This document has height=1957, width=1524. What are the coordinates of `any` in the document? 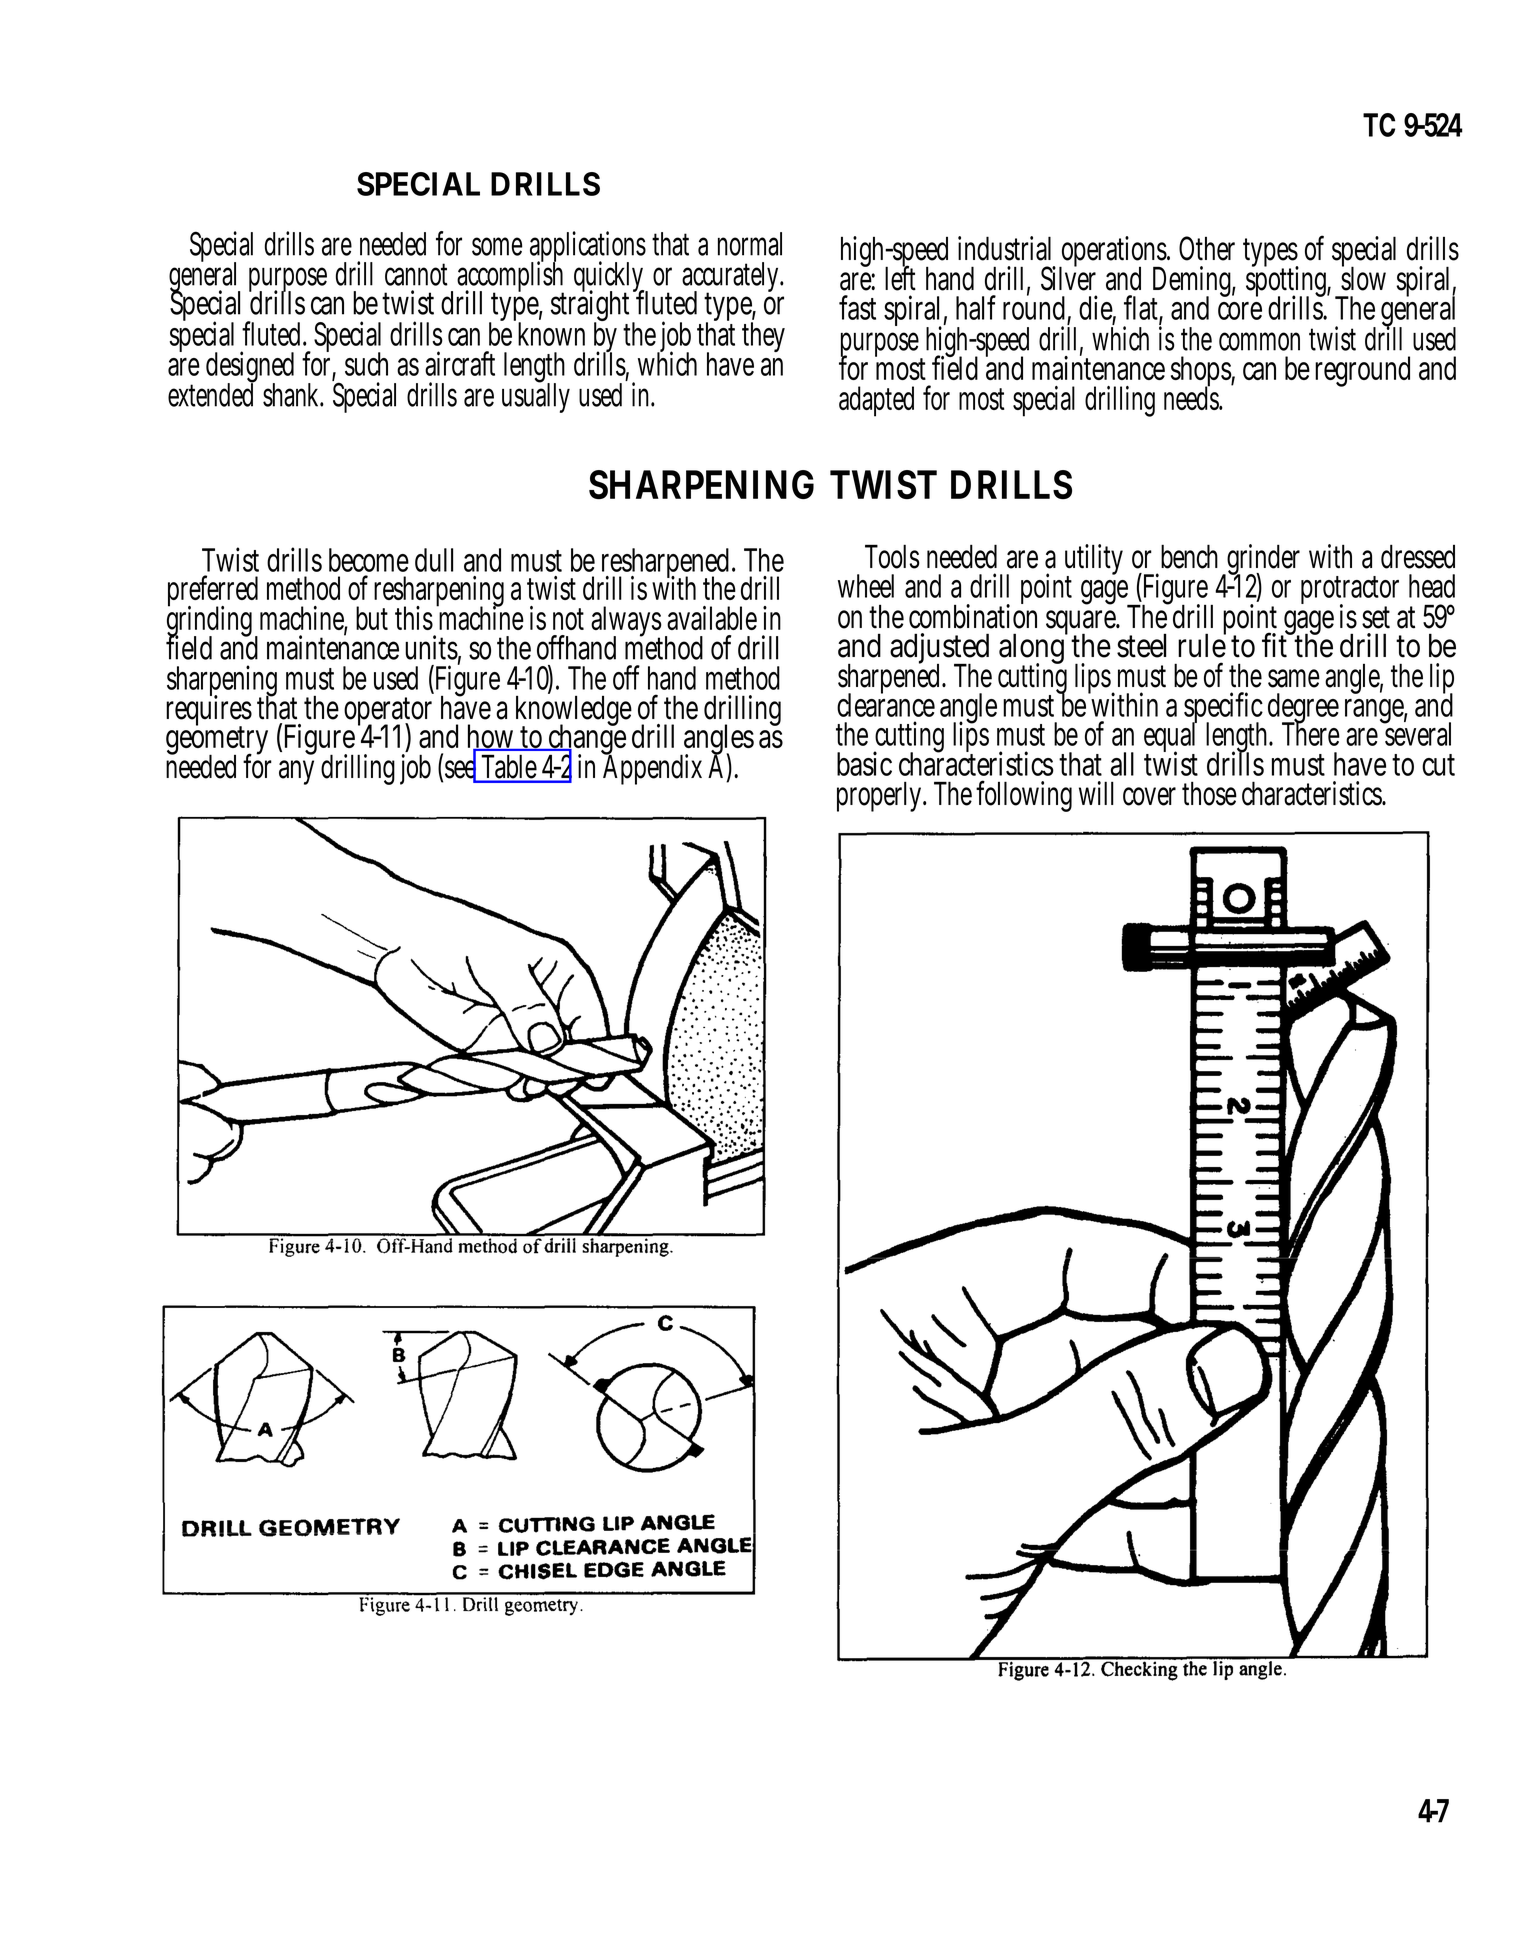 It's located at (296, 772).
